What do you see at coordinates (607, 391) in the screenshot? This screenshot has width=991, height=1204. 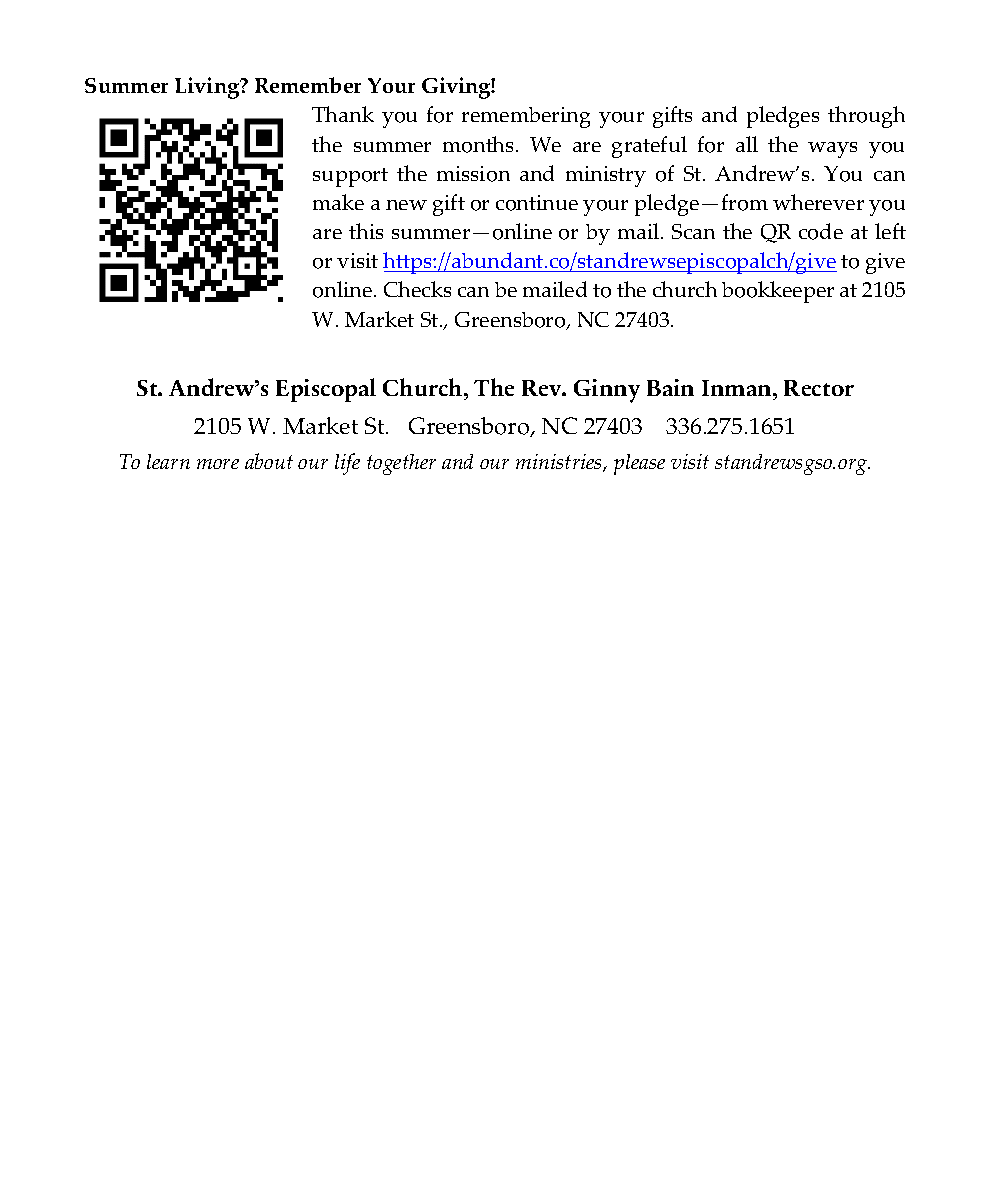 I see `Ginny` at bounding box center [607, 391].
